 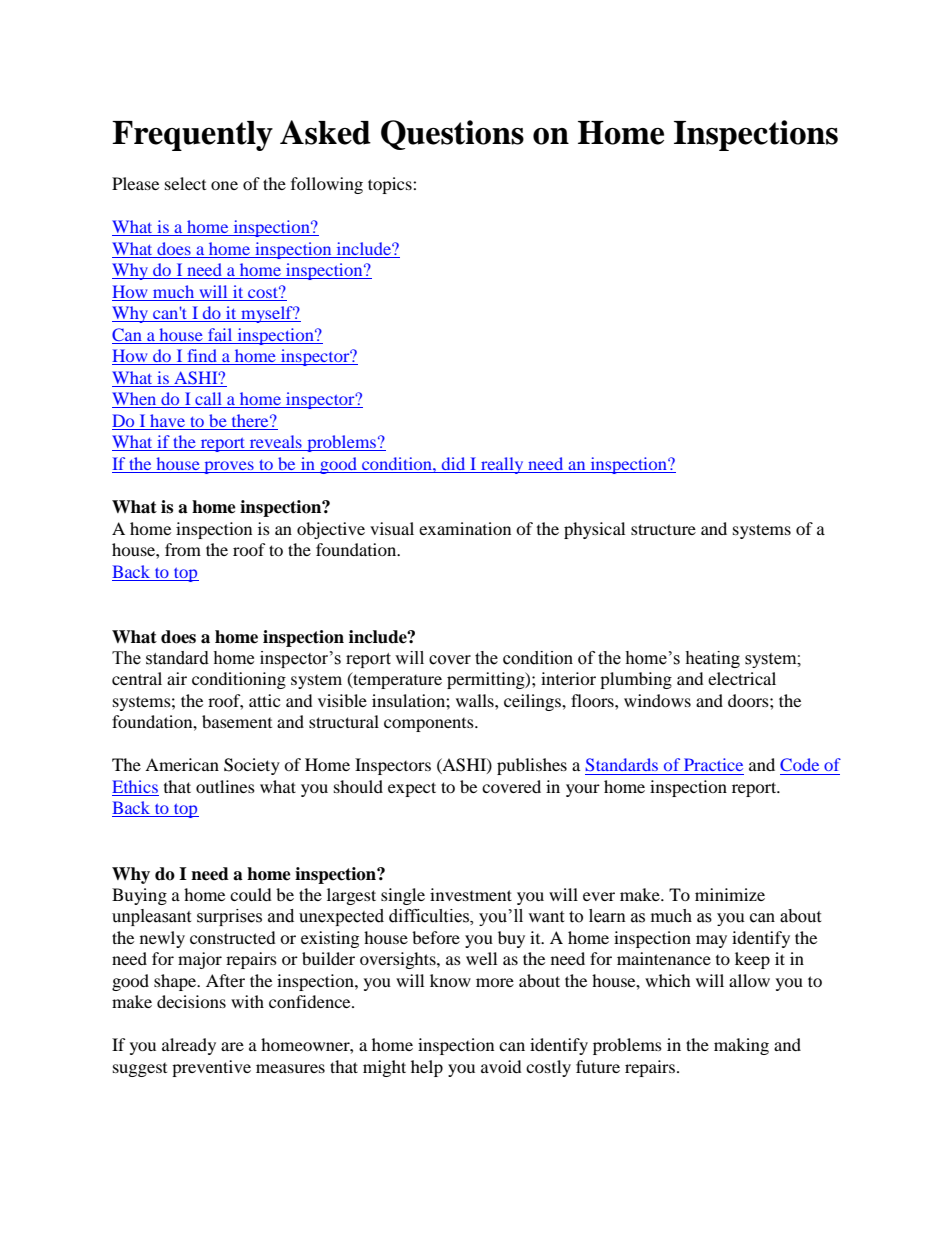 I want to click on did, so click(x=453, y=463).
